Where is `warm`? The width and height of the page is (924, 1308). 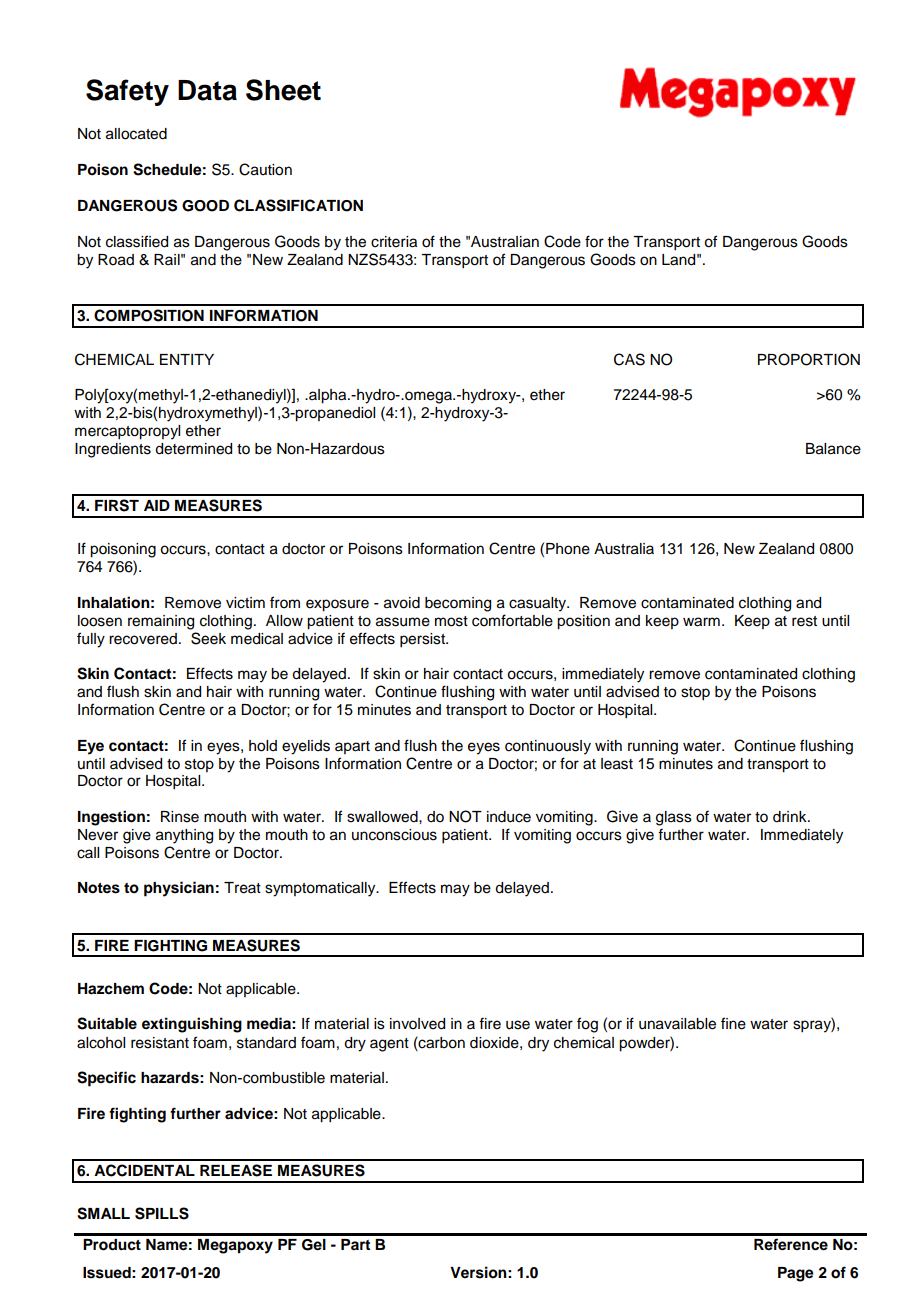
warm is located at coordinates (701, 622).
